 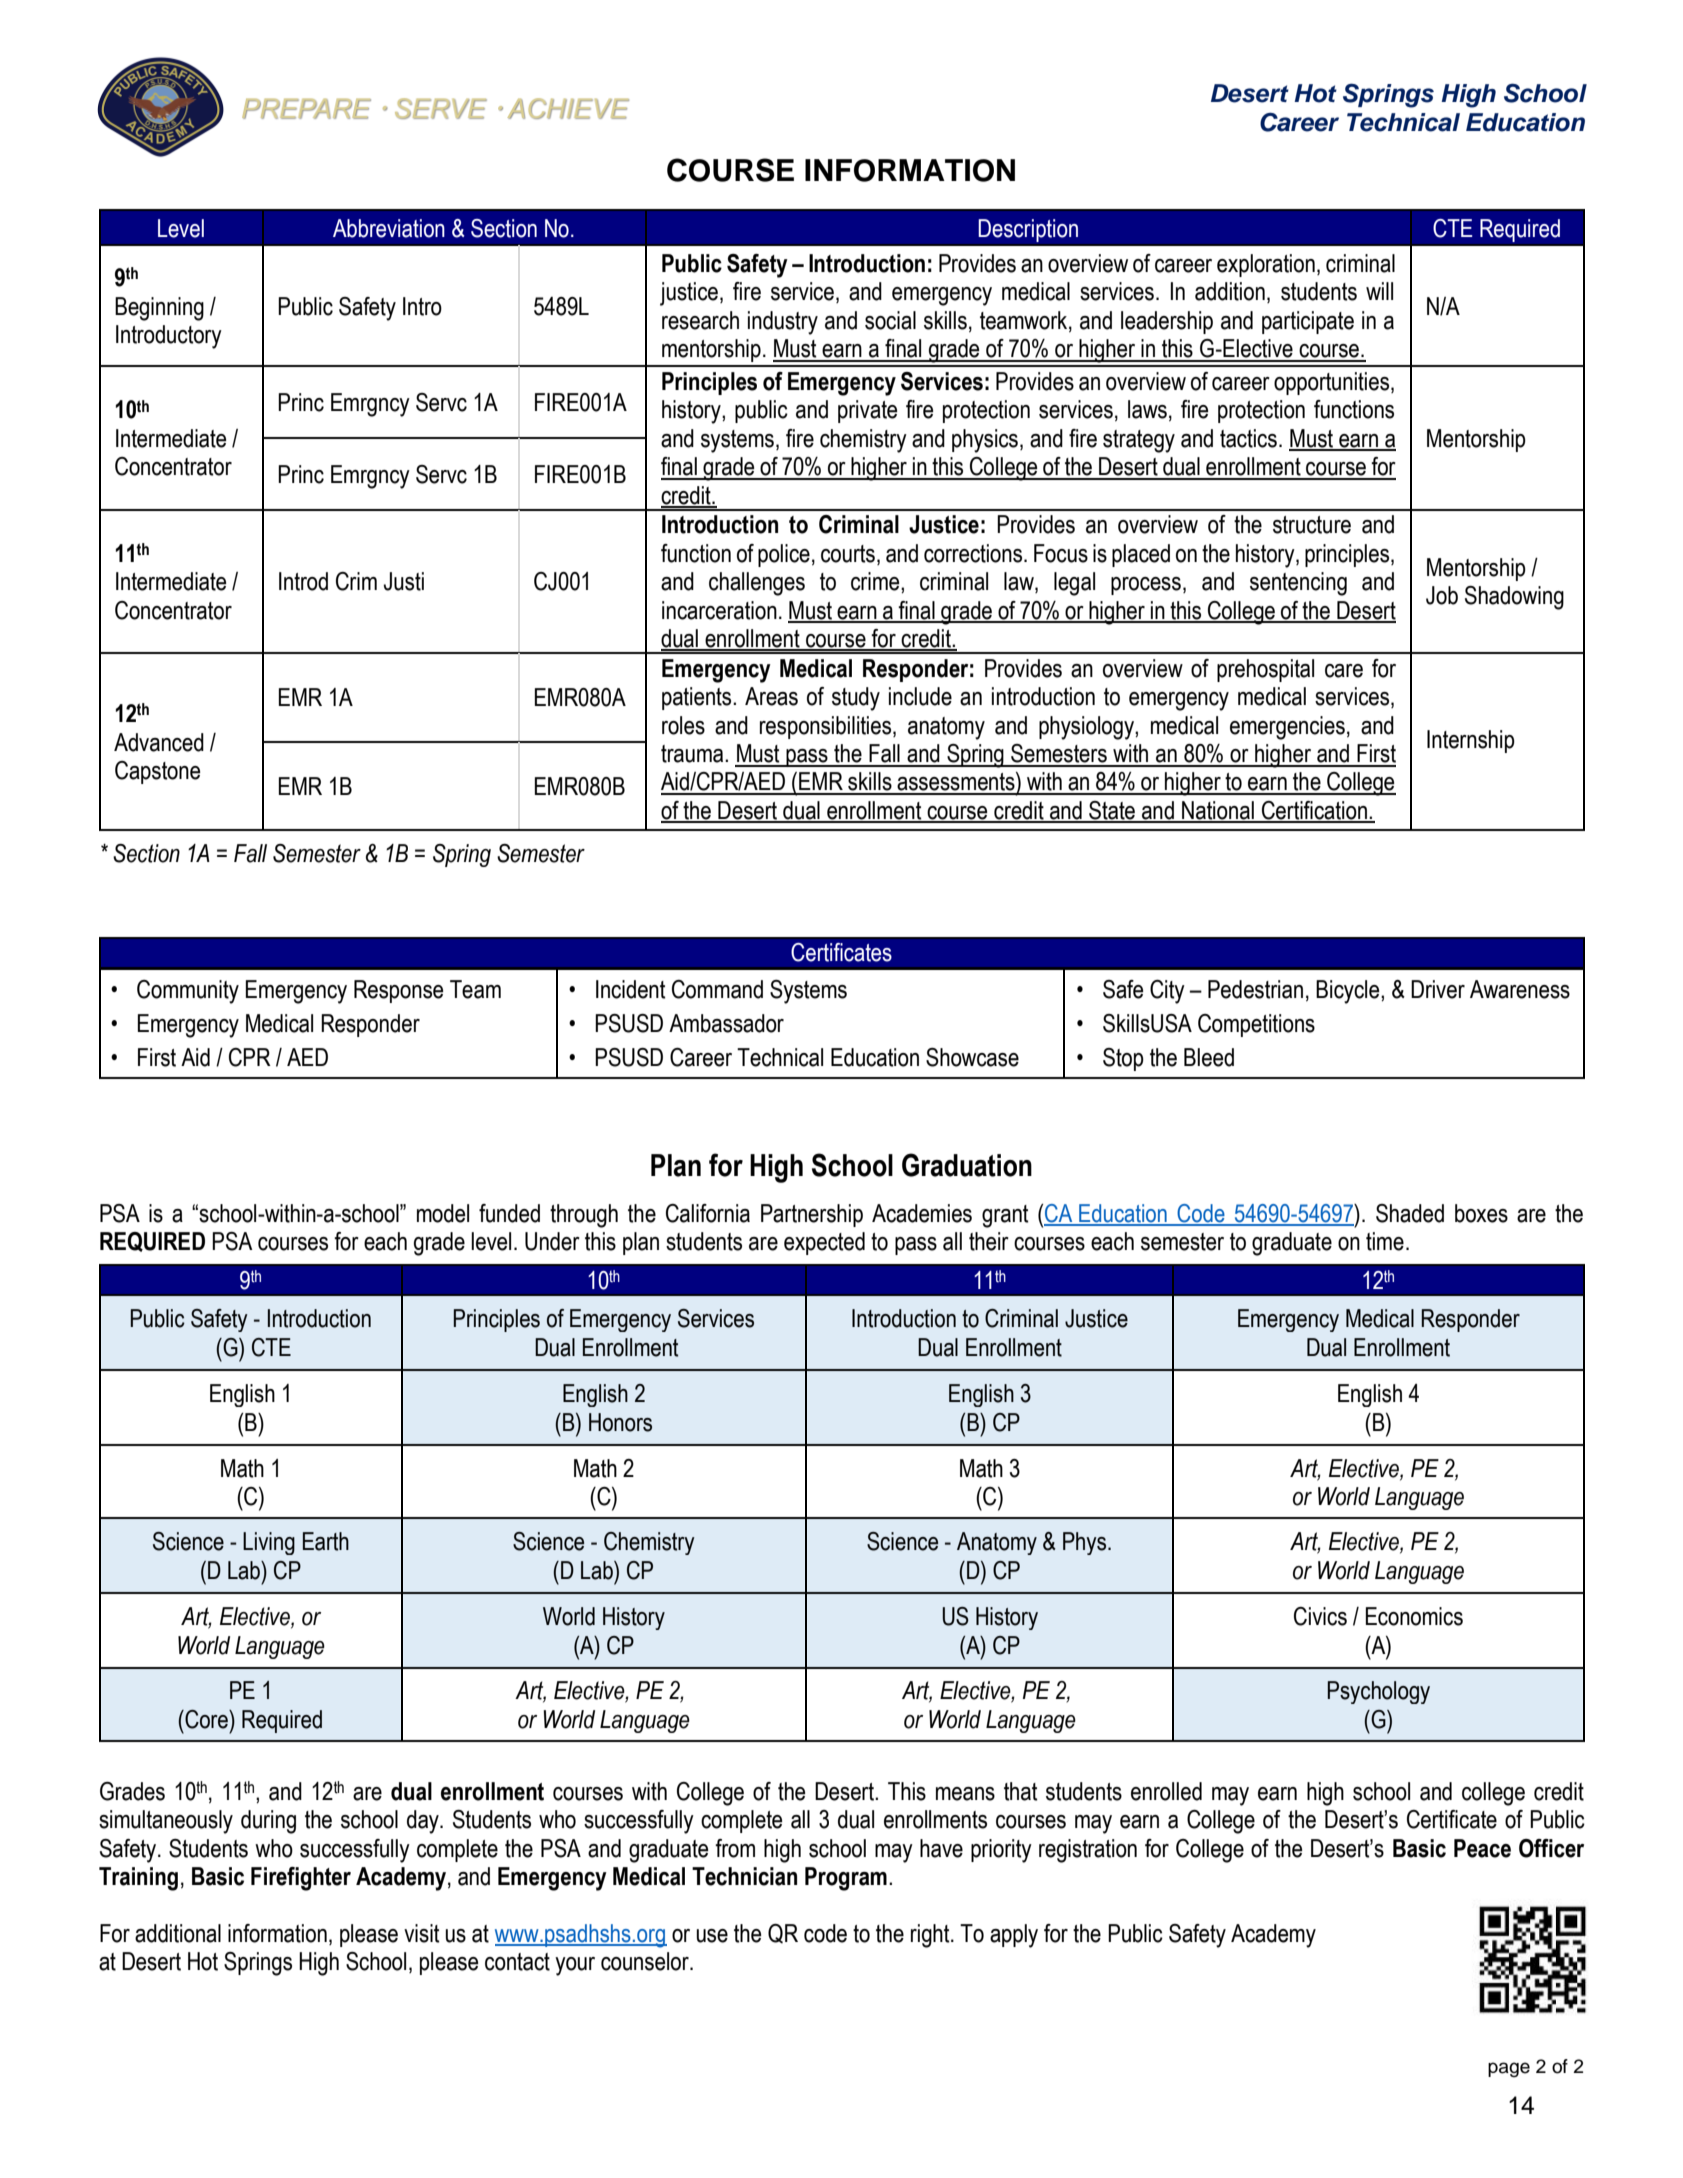 I want to click on Job, so click(x=1442, y=595).
